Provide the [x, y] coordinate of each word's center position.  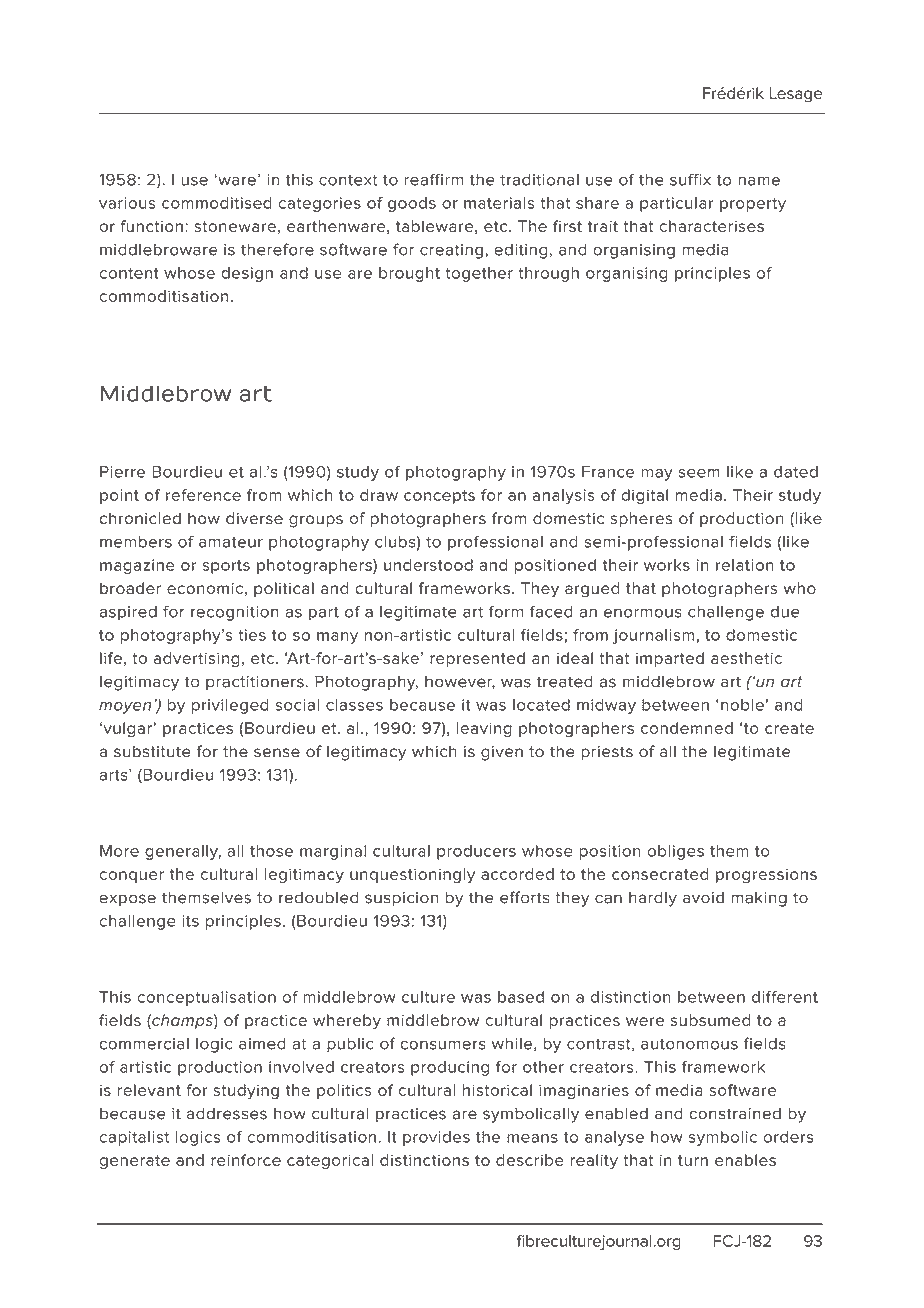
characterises [711, 226]
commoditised [217, 203]
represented [477, 659]
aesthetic [746, 658]
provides [436, 1138]
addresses [227, 1113]
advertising [197, 659]
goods [412, 204]
